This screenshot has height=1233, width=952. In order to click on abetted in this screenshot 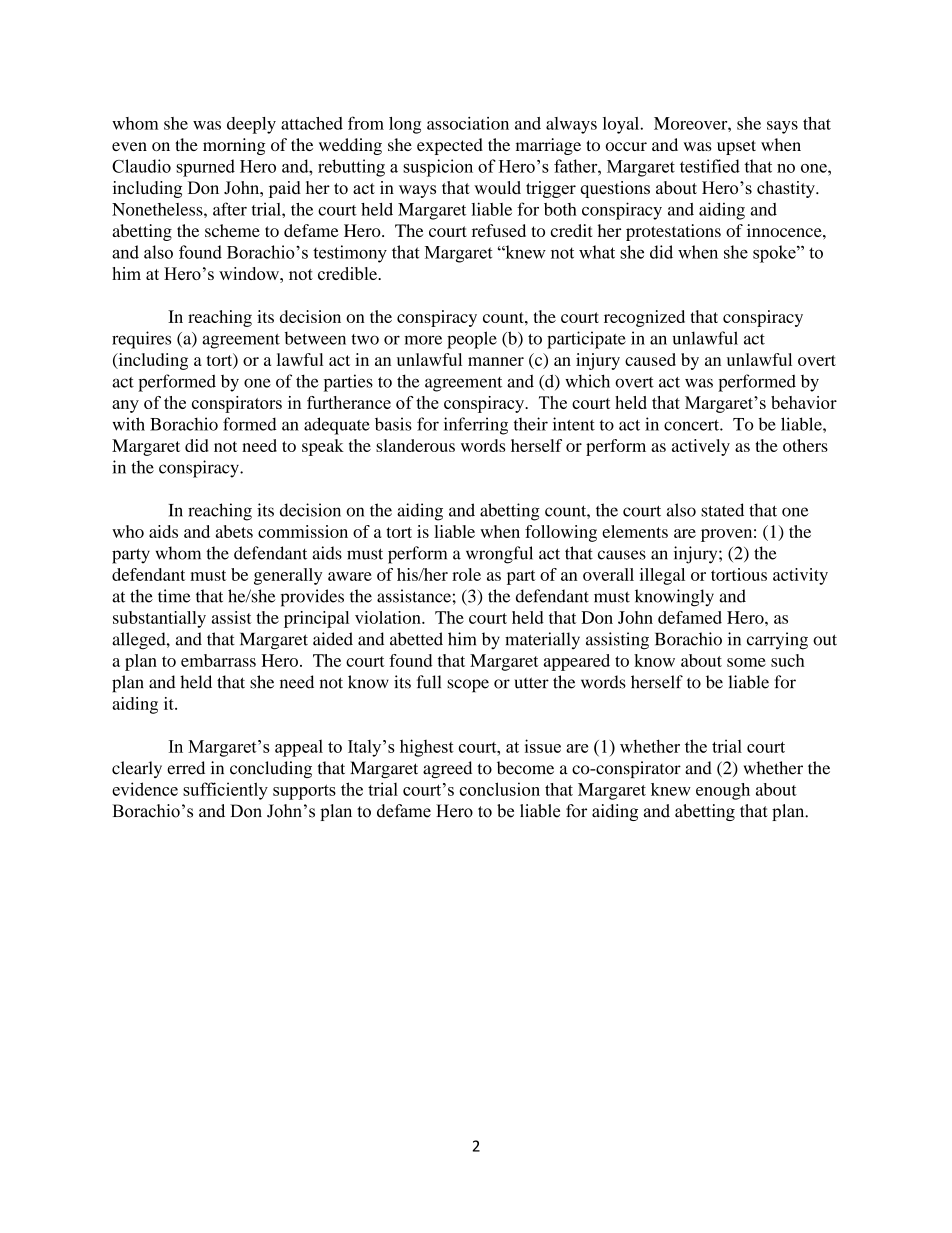, I will do `click(416, 639)`.
